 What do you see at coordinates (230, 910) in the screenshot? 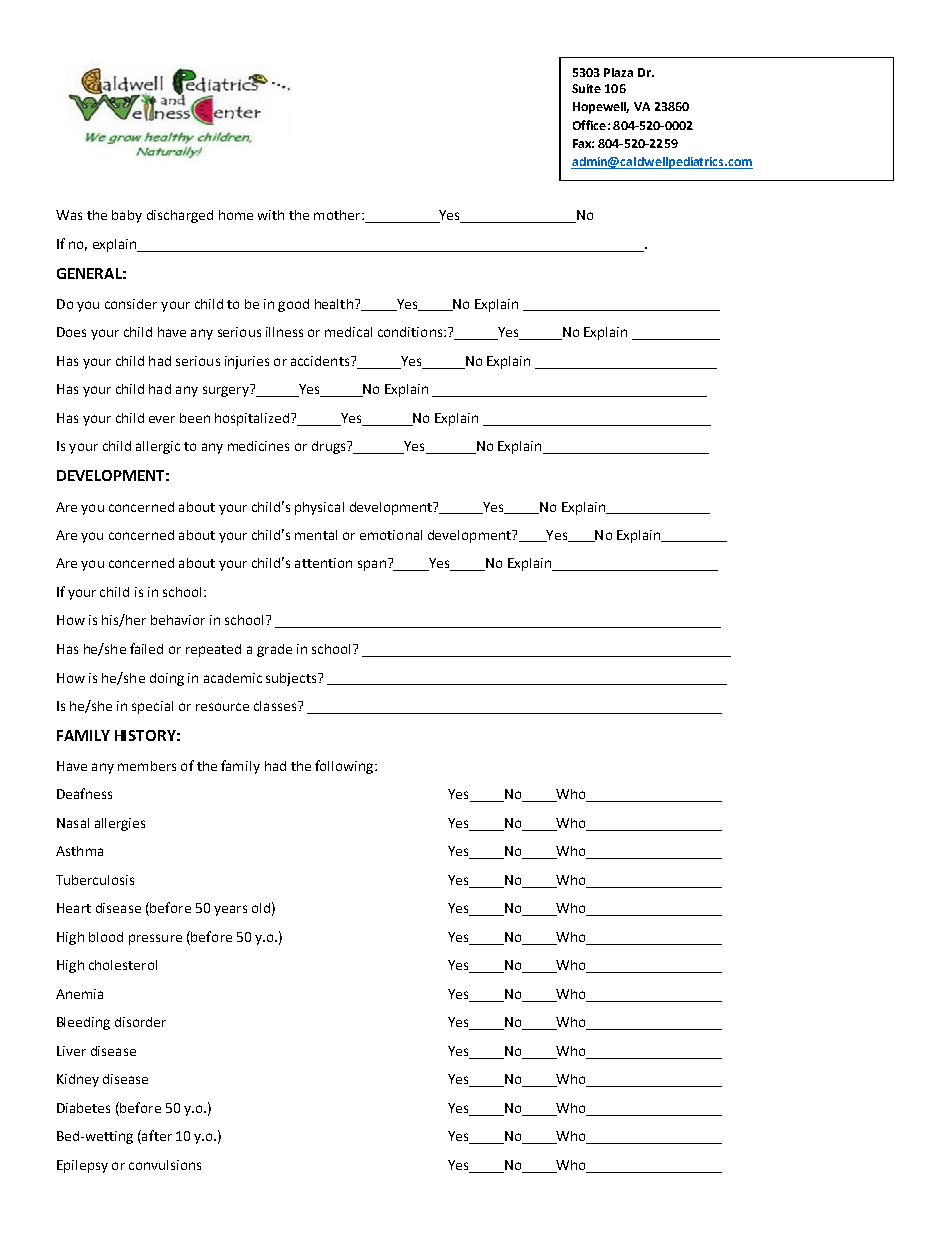
I see `years` at bounding box center [230, 910].
